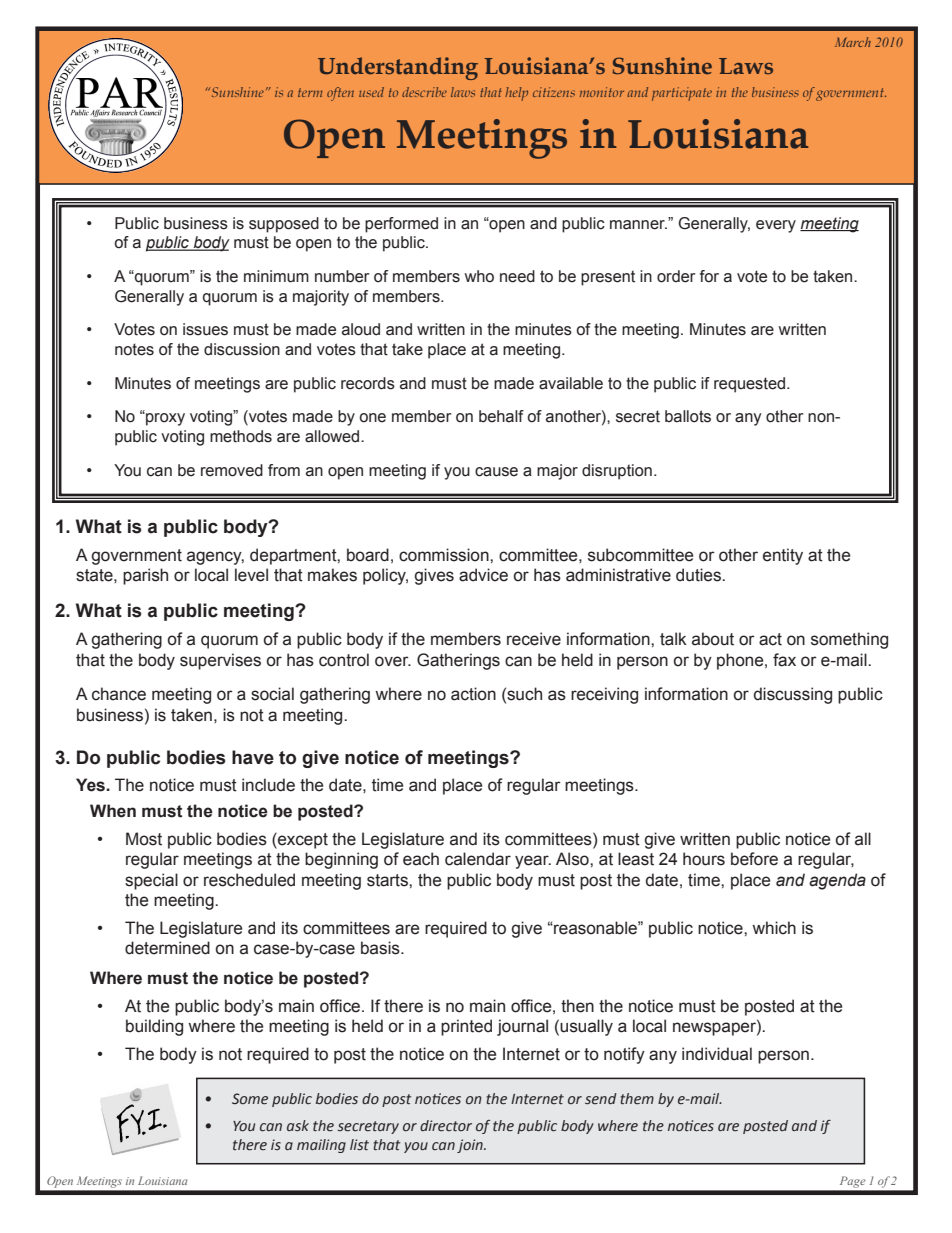 The image size is (952, 1233). I want to click on director, so click(446, 1126).
